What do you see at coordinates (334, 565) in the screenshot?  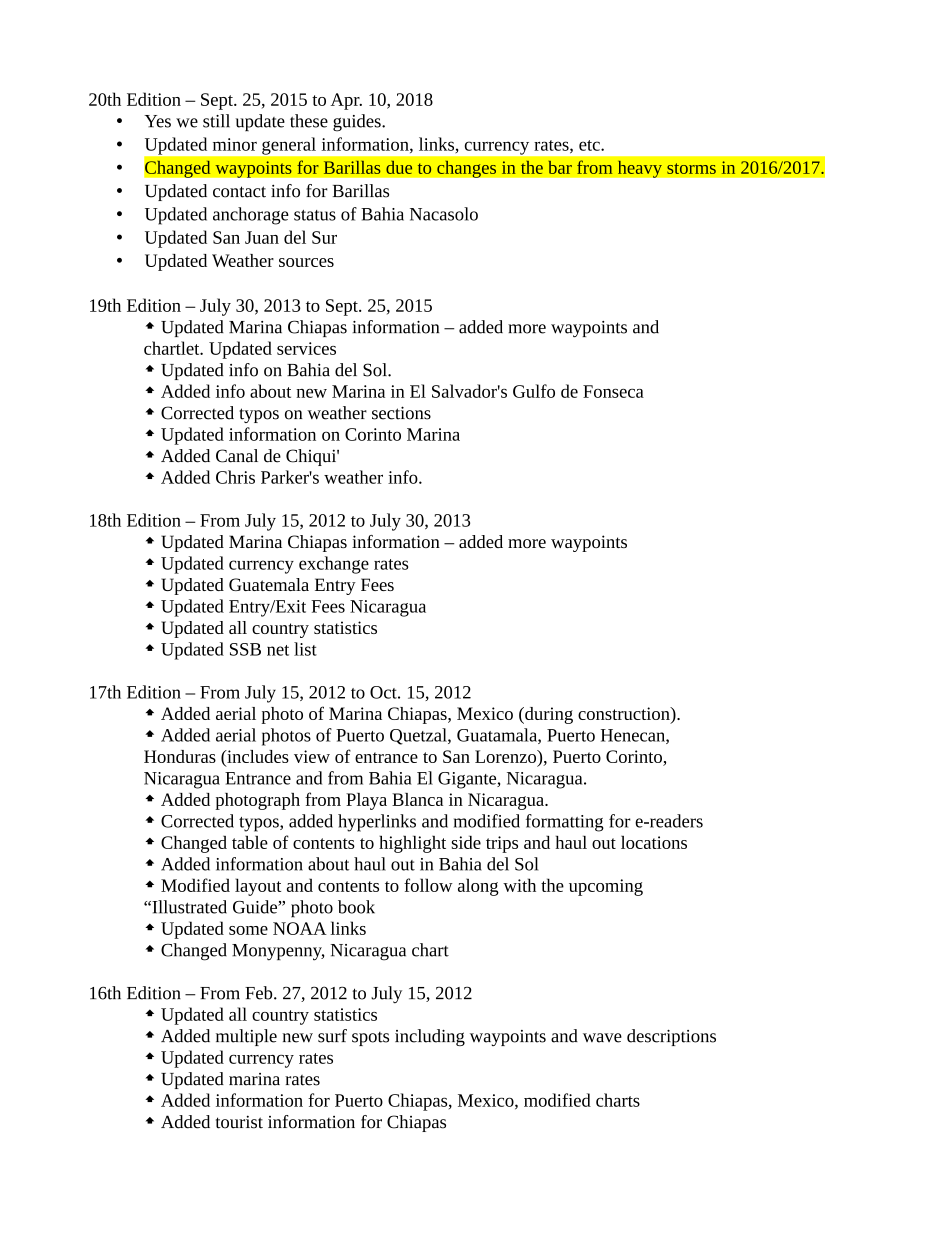 I see `exchange` at bounding box center [334, 565].
